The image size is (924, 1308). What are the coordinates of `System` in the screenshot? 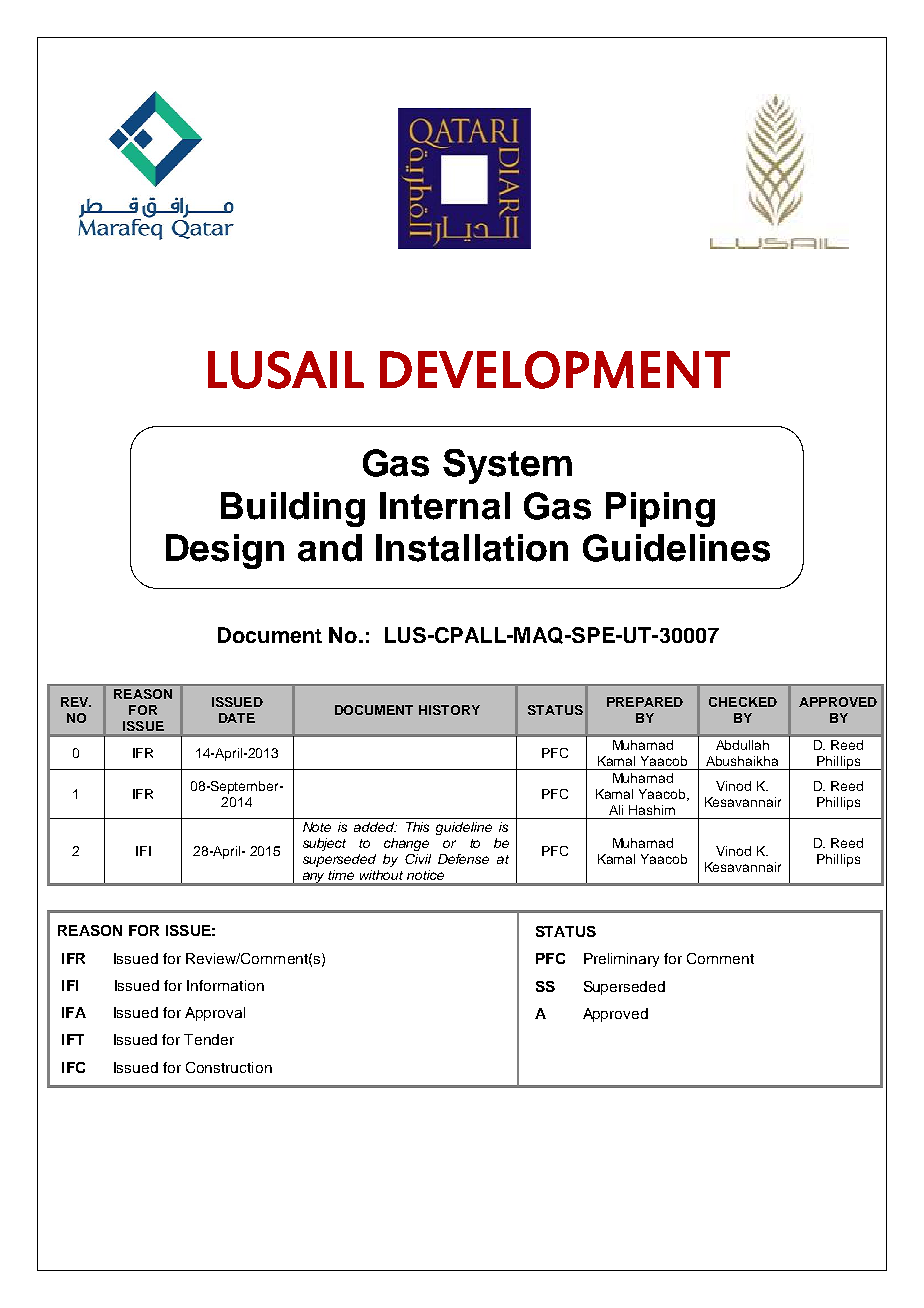 It's located at (507, 466).
